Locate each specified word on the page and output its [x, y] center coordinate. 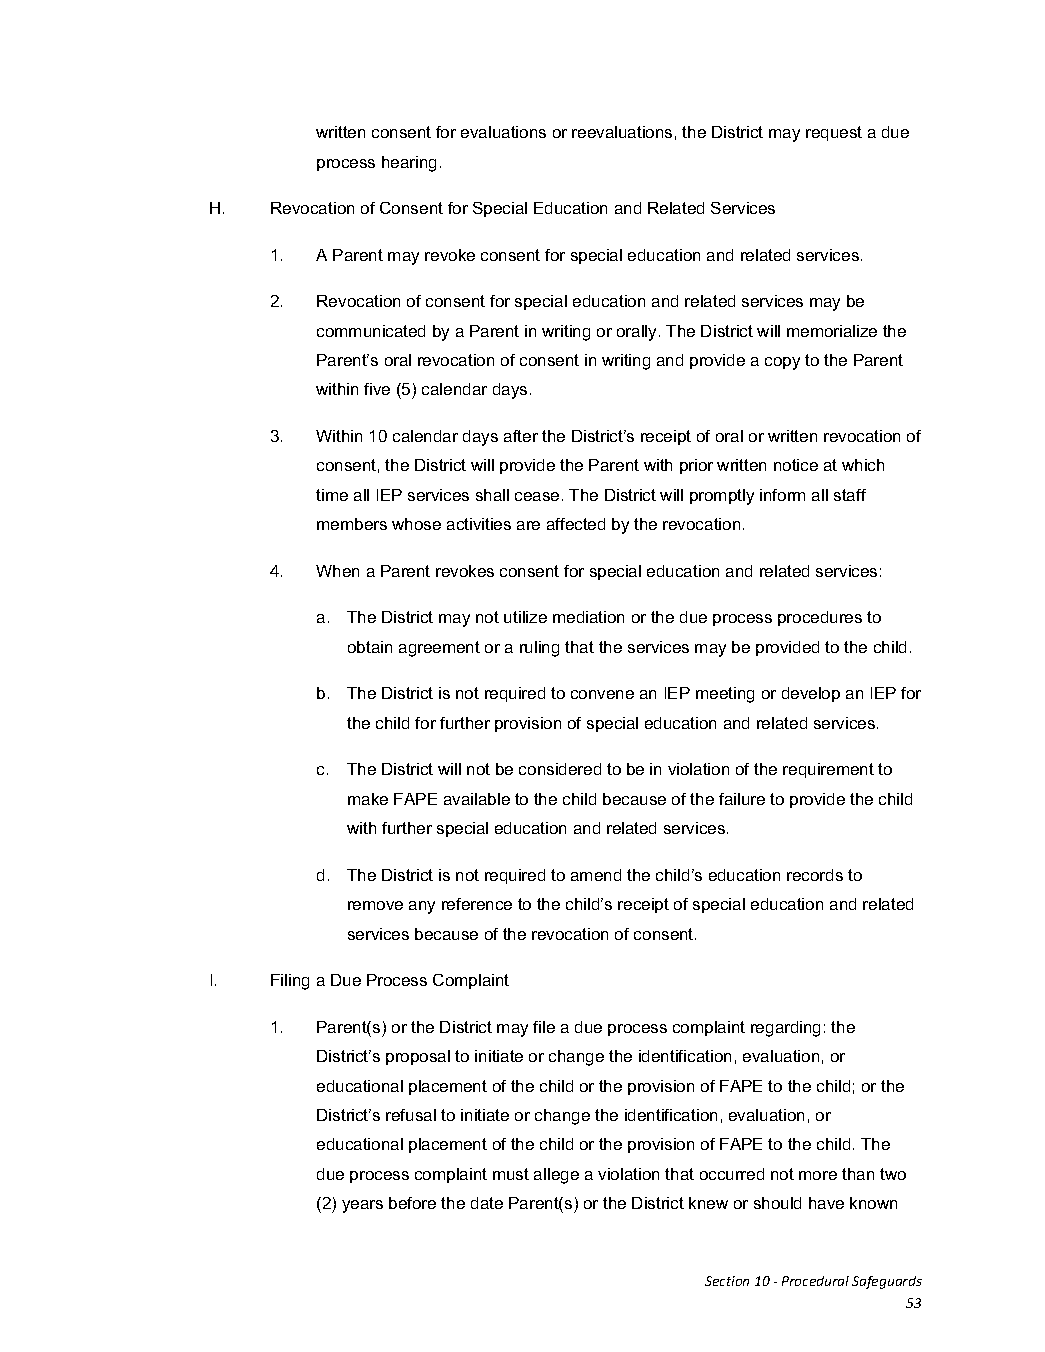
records [815, 875]
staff [850, 495]
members [352, 524]
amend [596, 875]
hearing [409, 164]
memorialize [832, 331]
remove [375, 905]
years [362, 1206]
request [834, 133]
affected [576, 524]
